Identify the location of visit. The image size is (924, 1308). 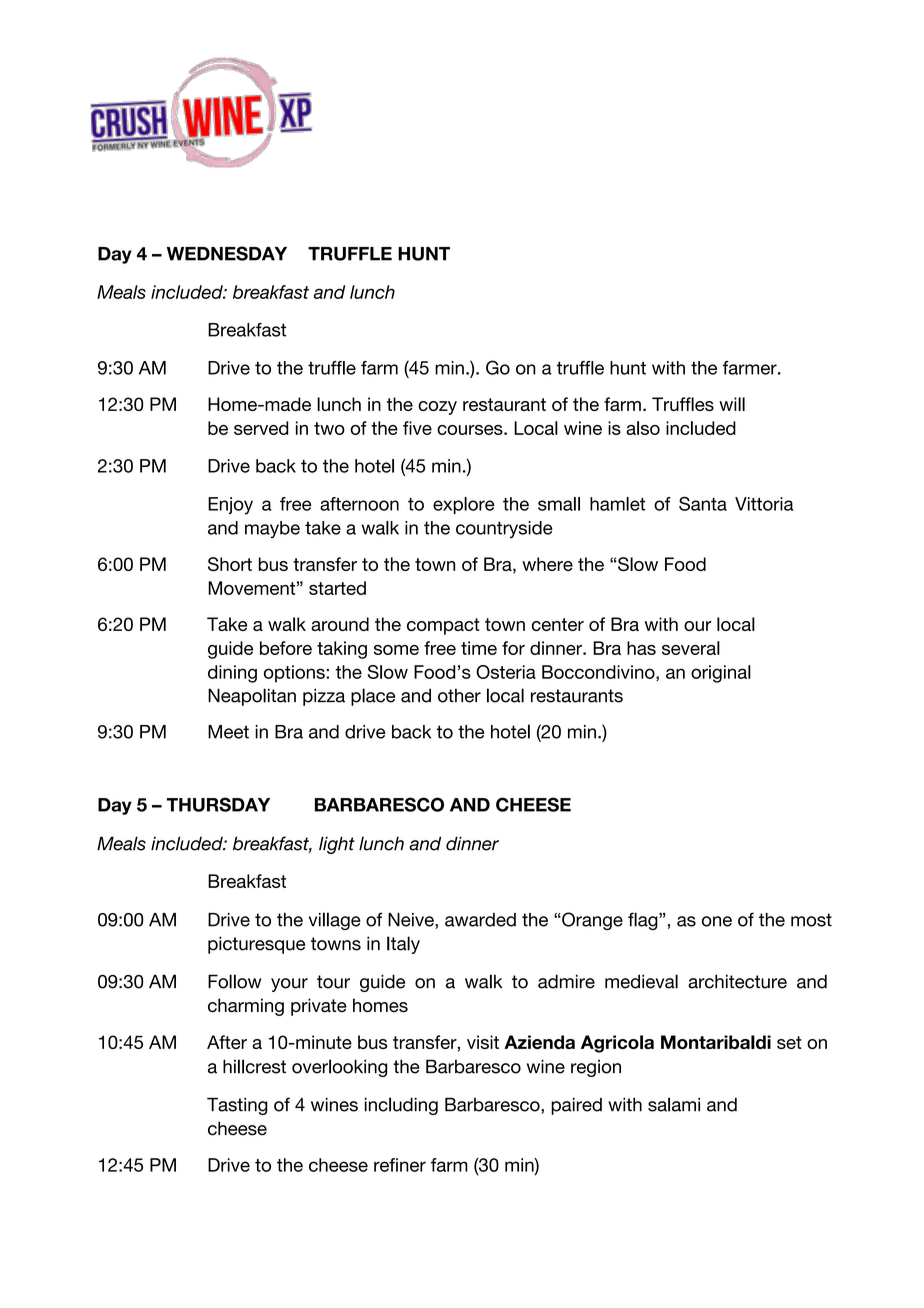
(483, 1042).
